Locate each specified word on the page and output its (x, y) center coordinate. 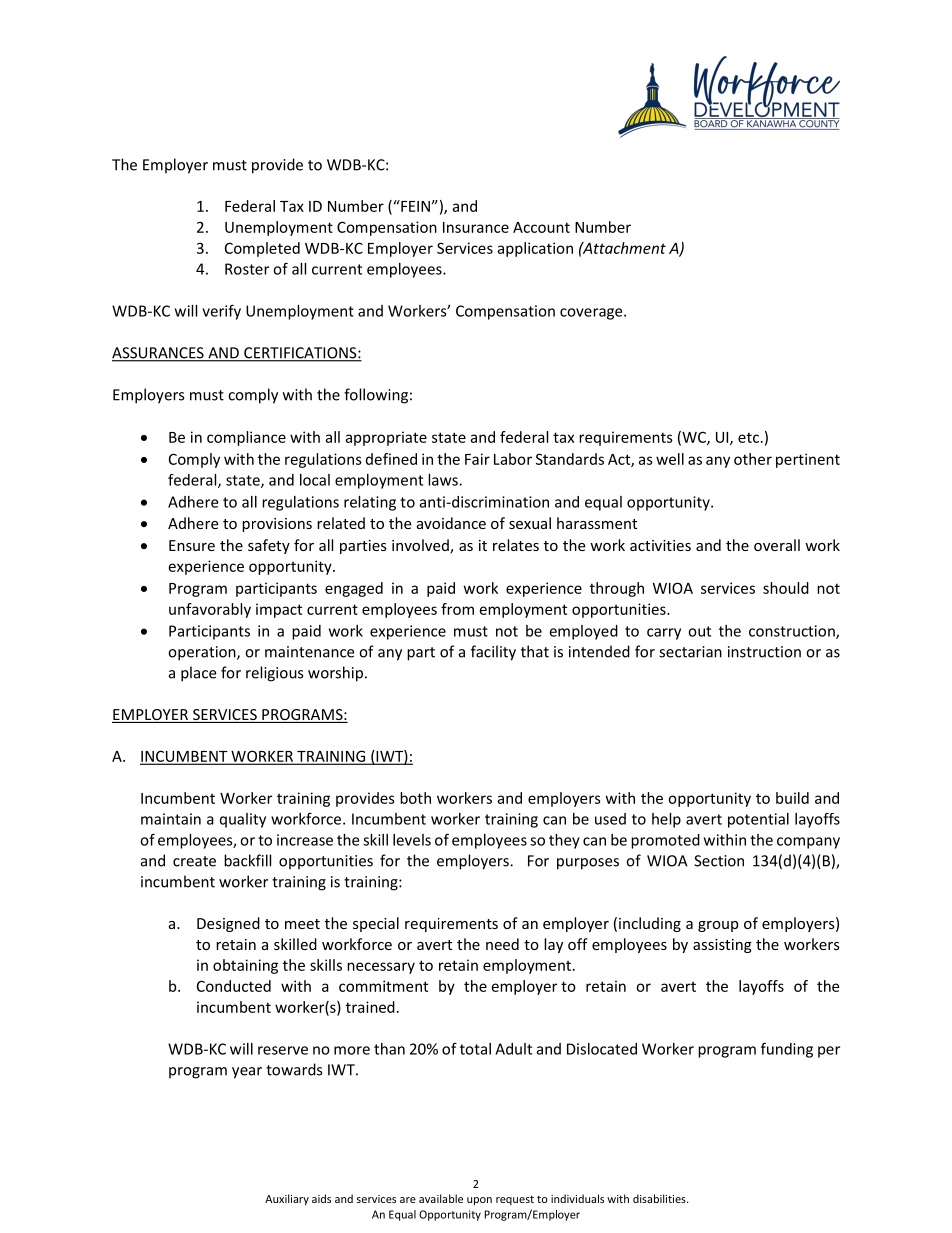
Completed (262, 249)
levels (412, 840)
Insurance (476, 227)
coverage (592, 314)
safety (269, 546)
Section (719, 861)
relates (516, 545)
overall (777, 545)
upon (479, 1201)
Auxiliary (287, 1199)
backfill (247, 860)
